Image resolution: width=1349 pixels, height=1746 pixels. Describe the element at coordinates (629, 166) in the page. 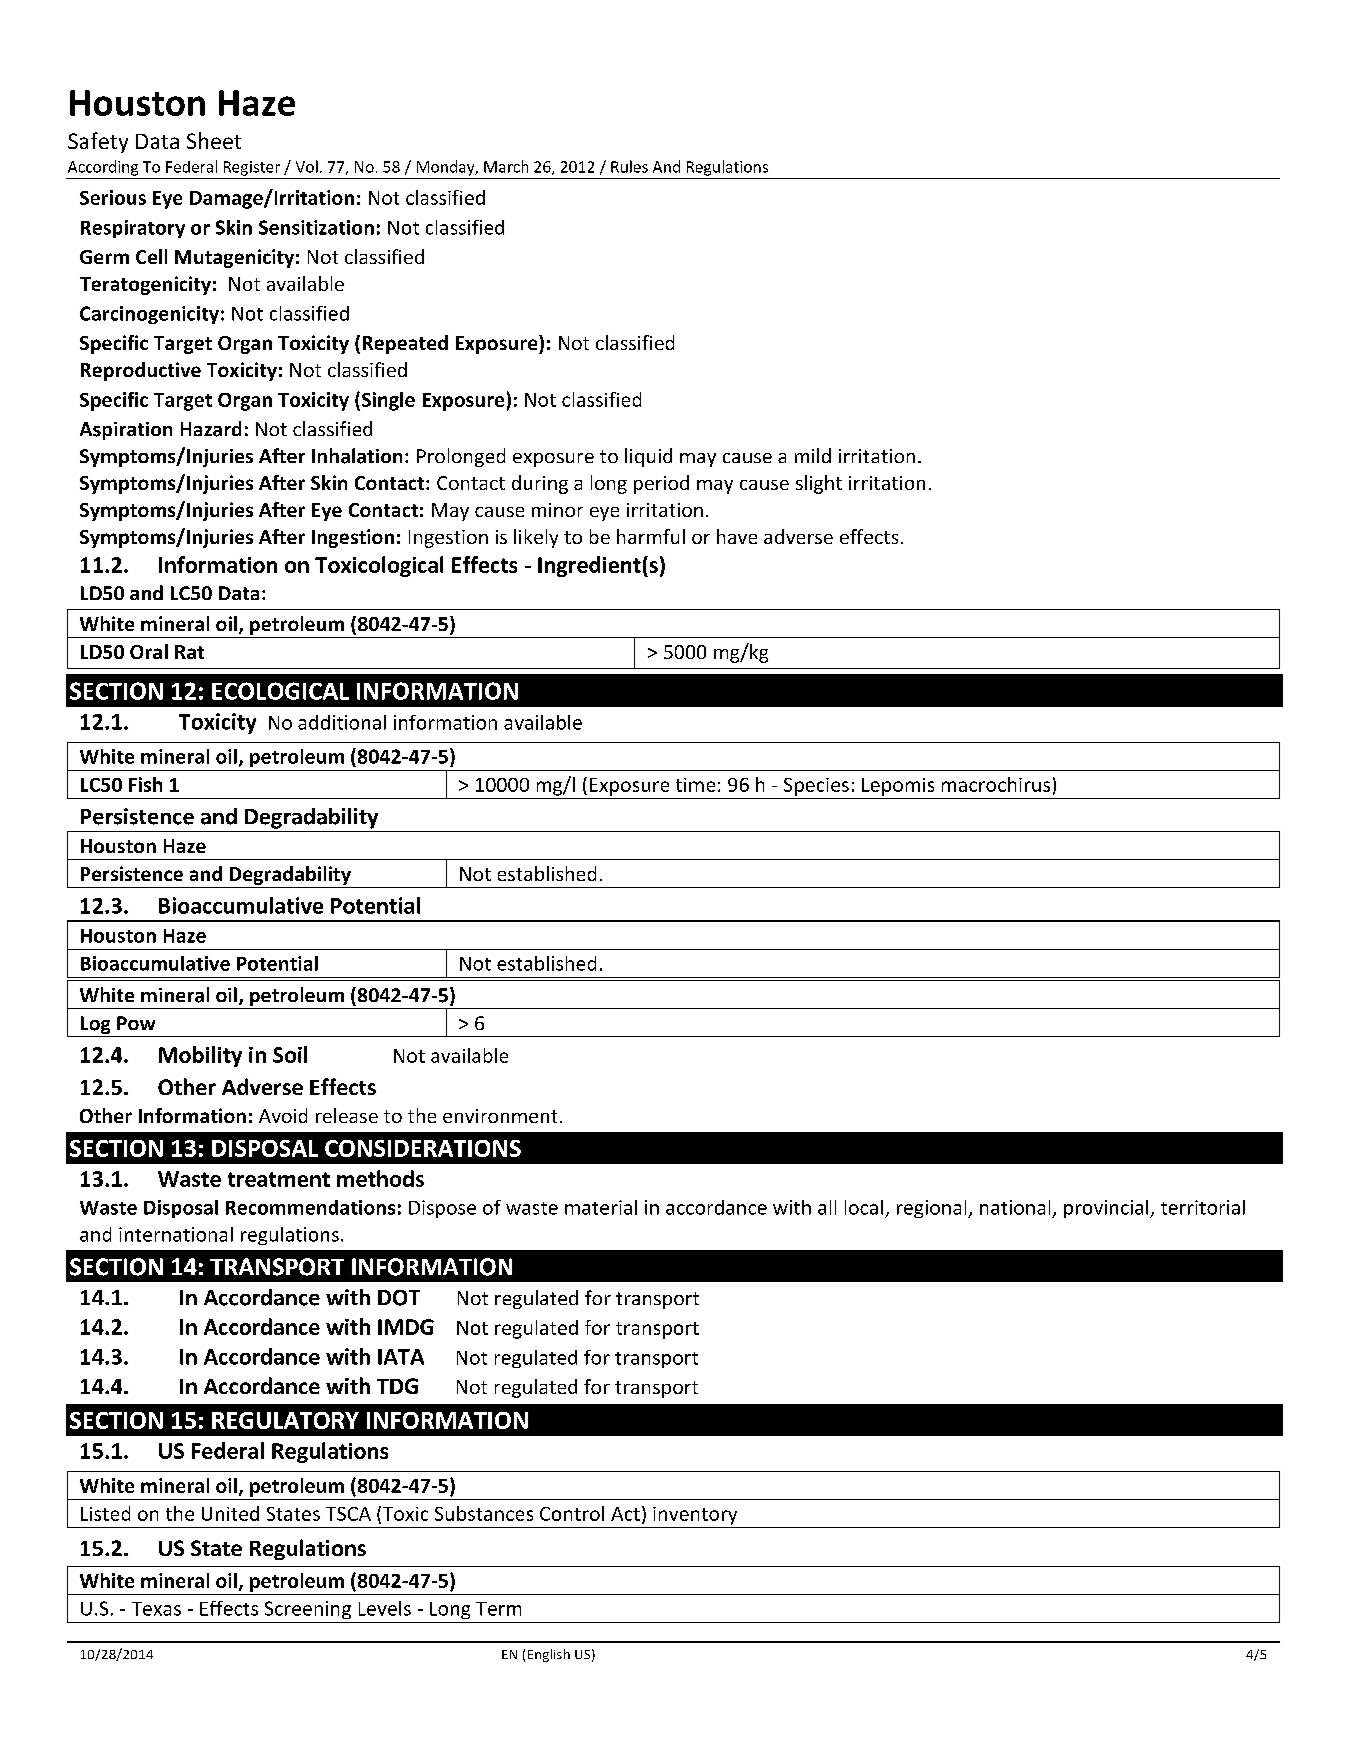

I see `Rules` at that location.
